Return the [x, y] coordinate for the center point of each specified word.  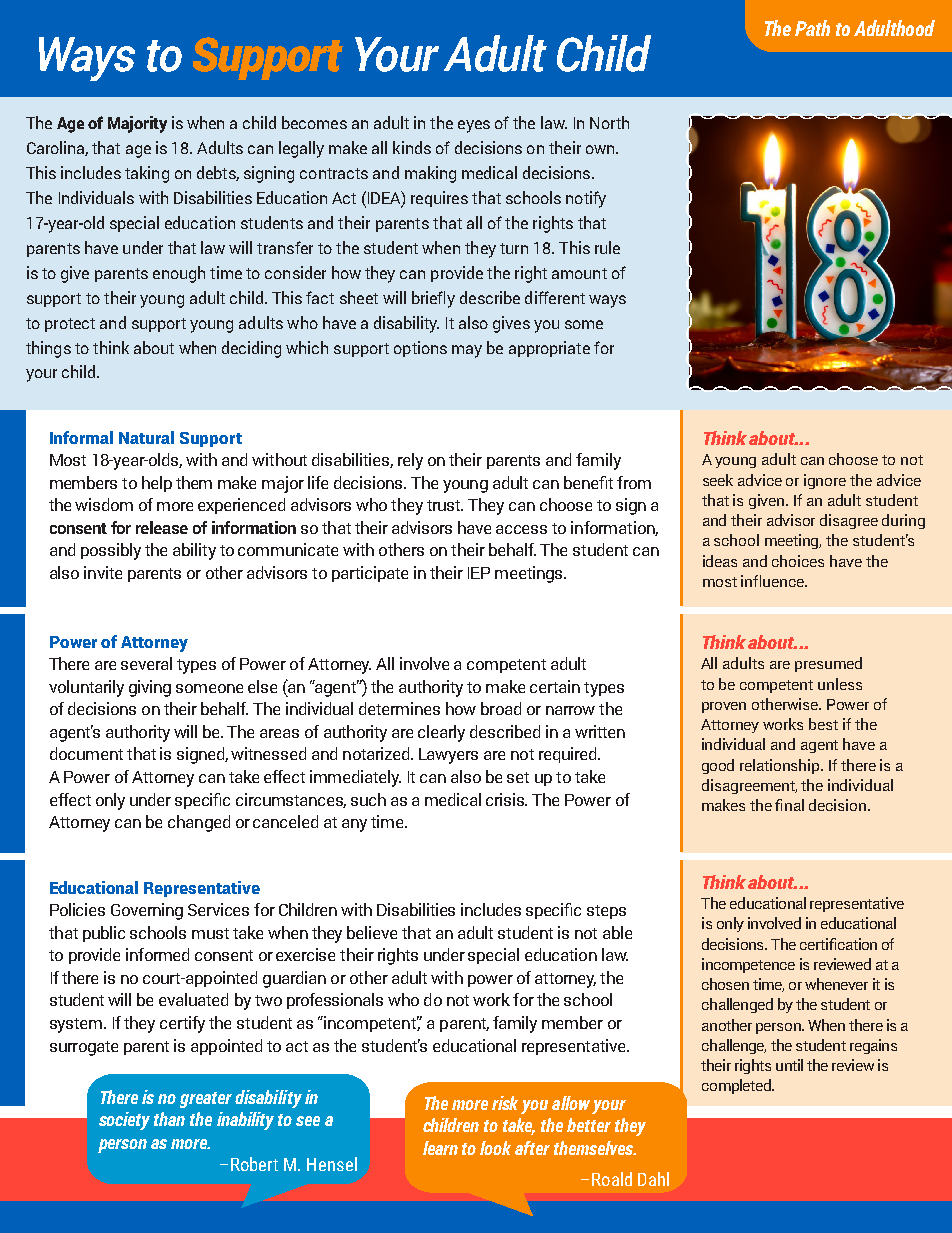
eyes [474, 126]
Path [812, 28]
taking [147, 174]
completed [737, 1086]
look [495, 1148]
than [169, 1119]
